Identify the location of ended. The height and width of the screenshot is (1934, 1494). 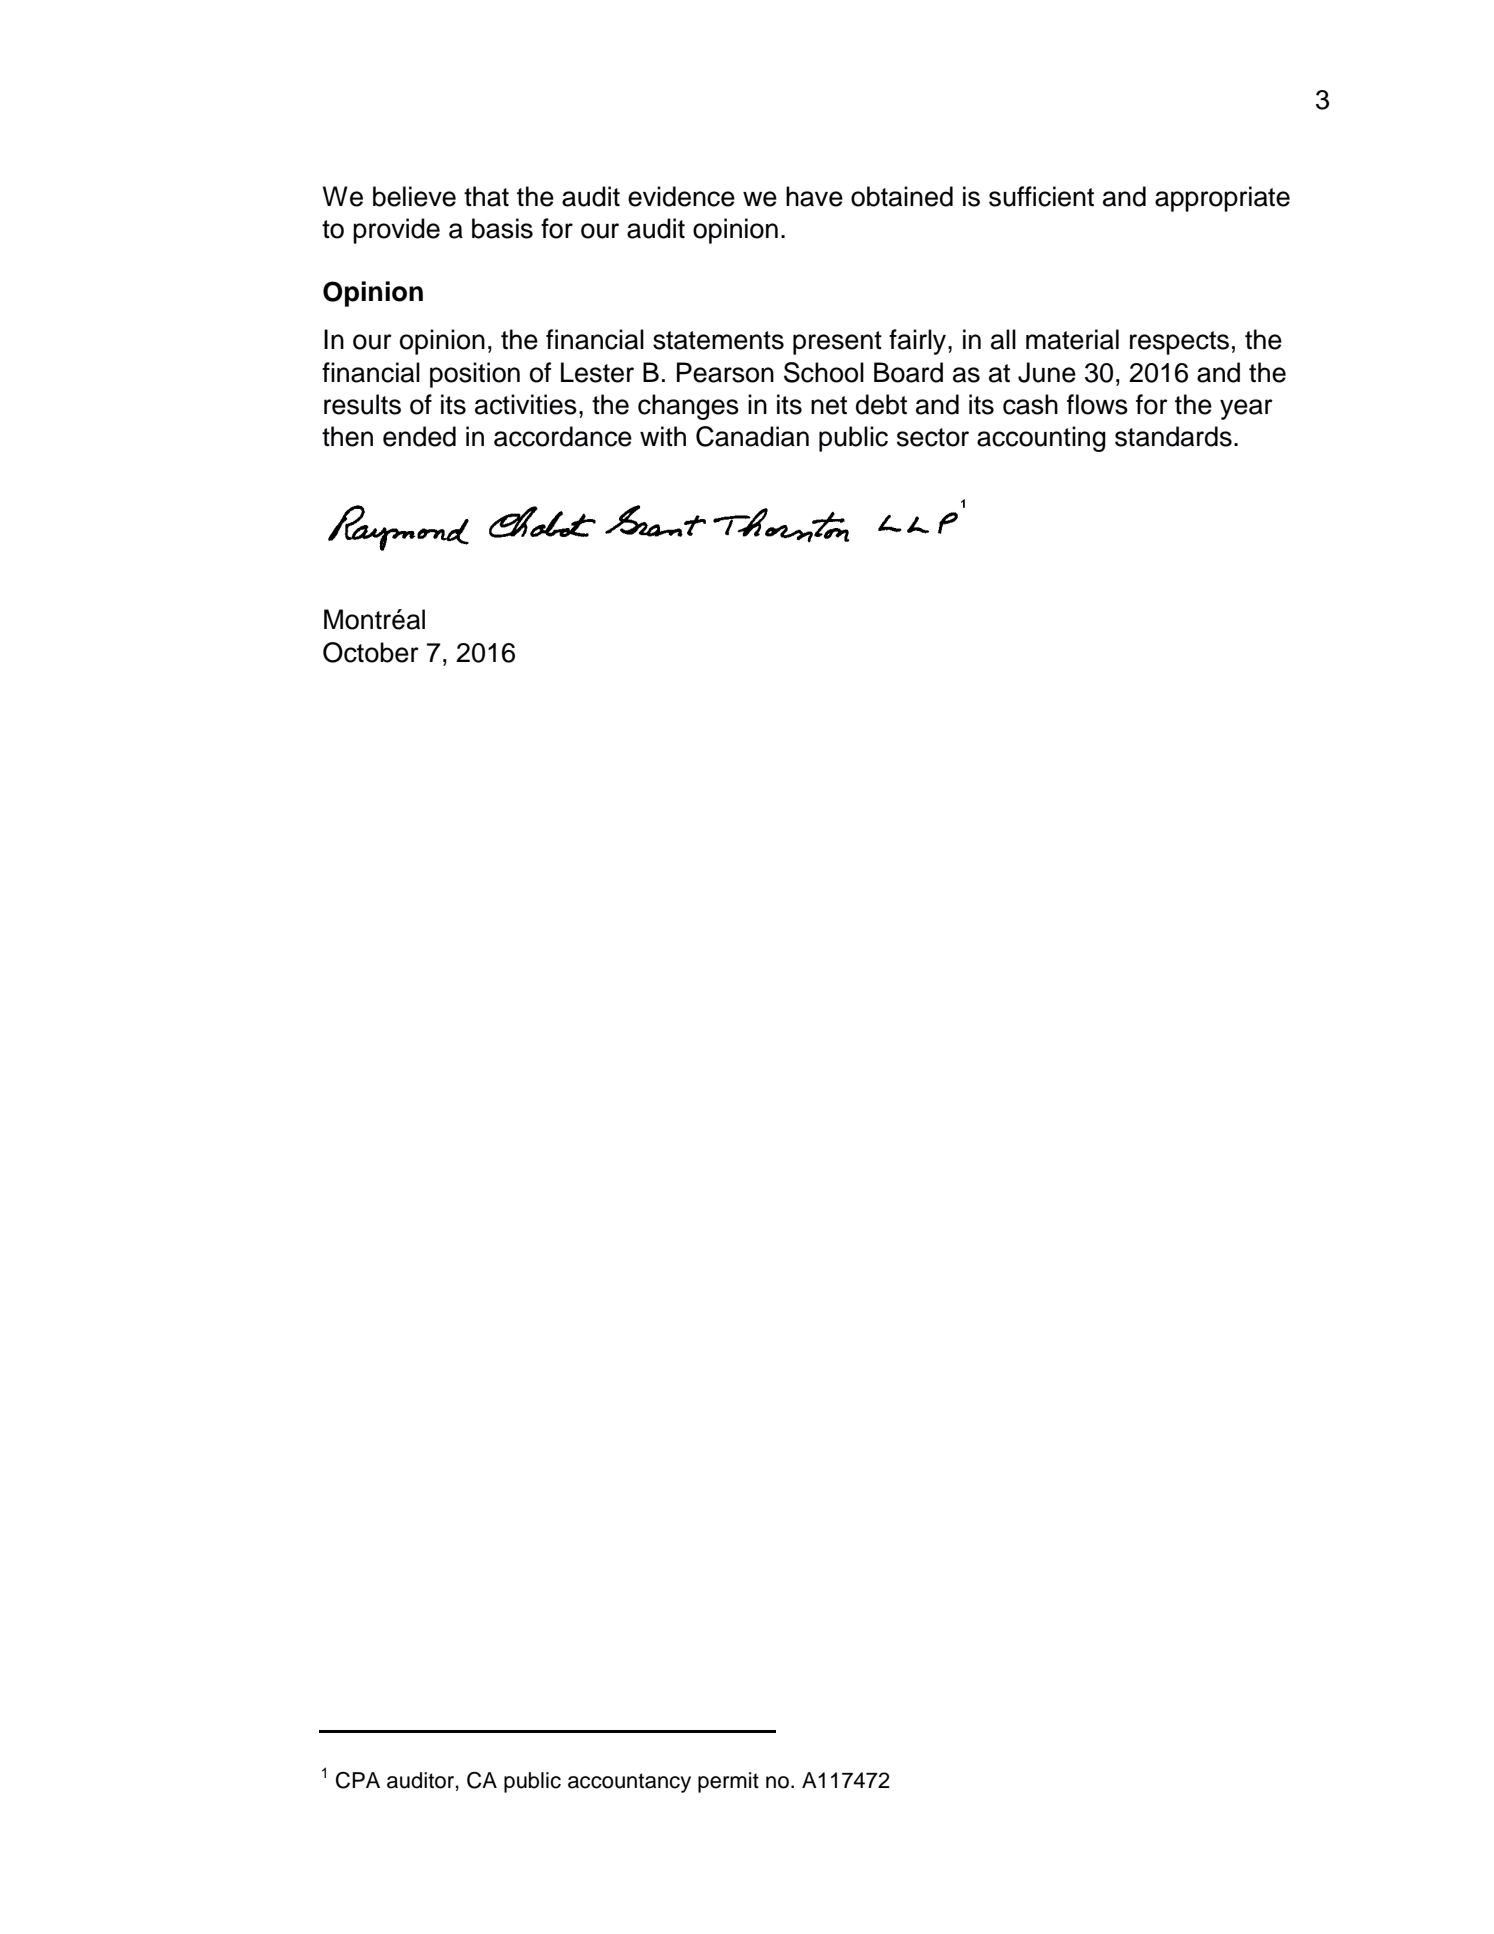
(419, 436).
